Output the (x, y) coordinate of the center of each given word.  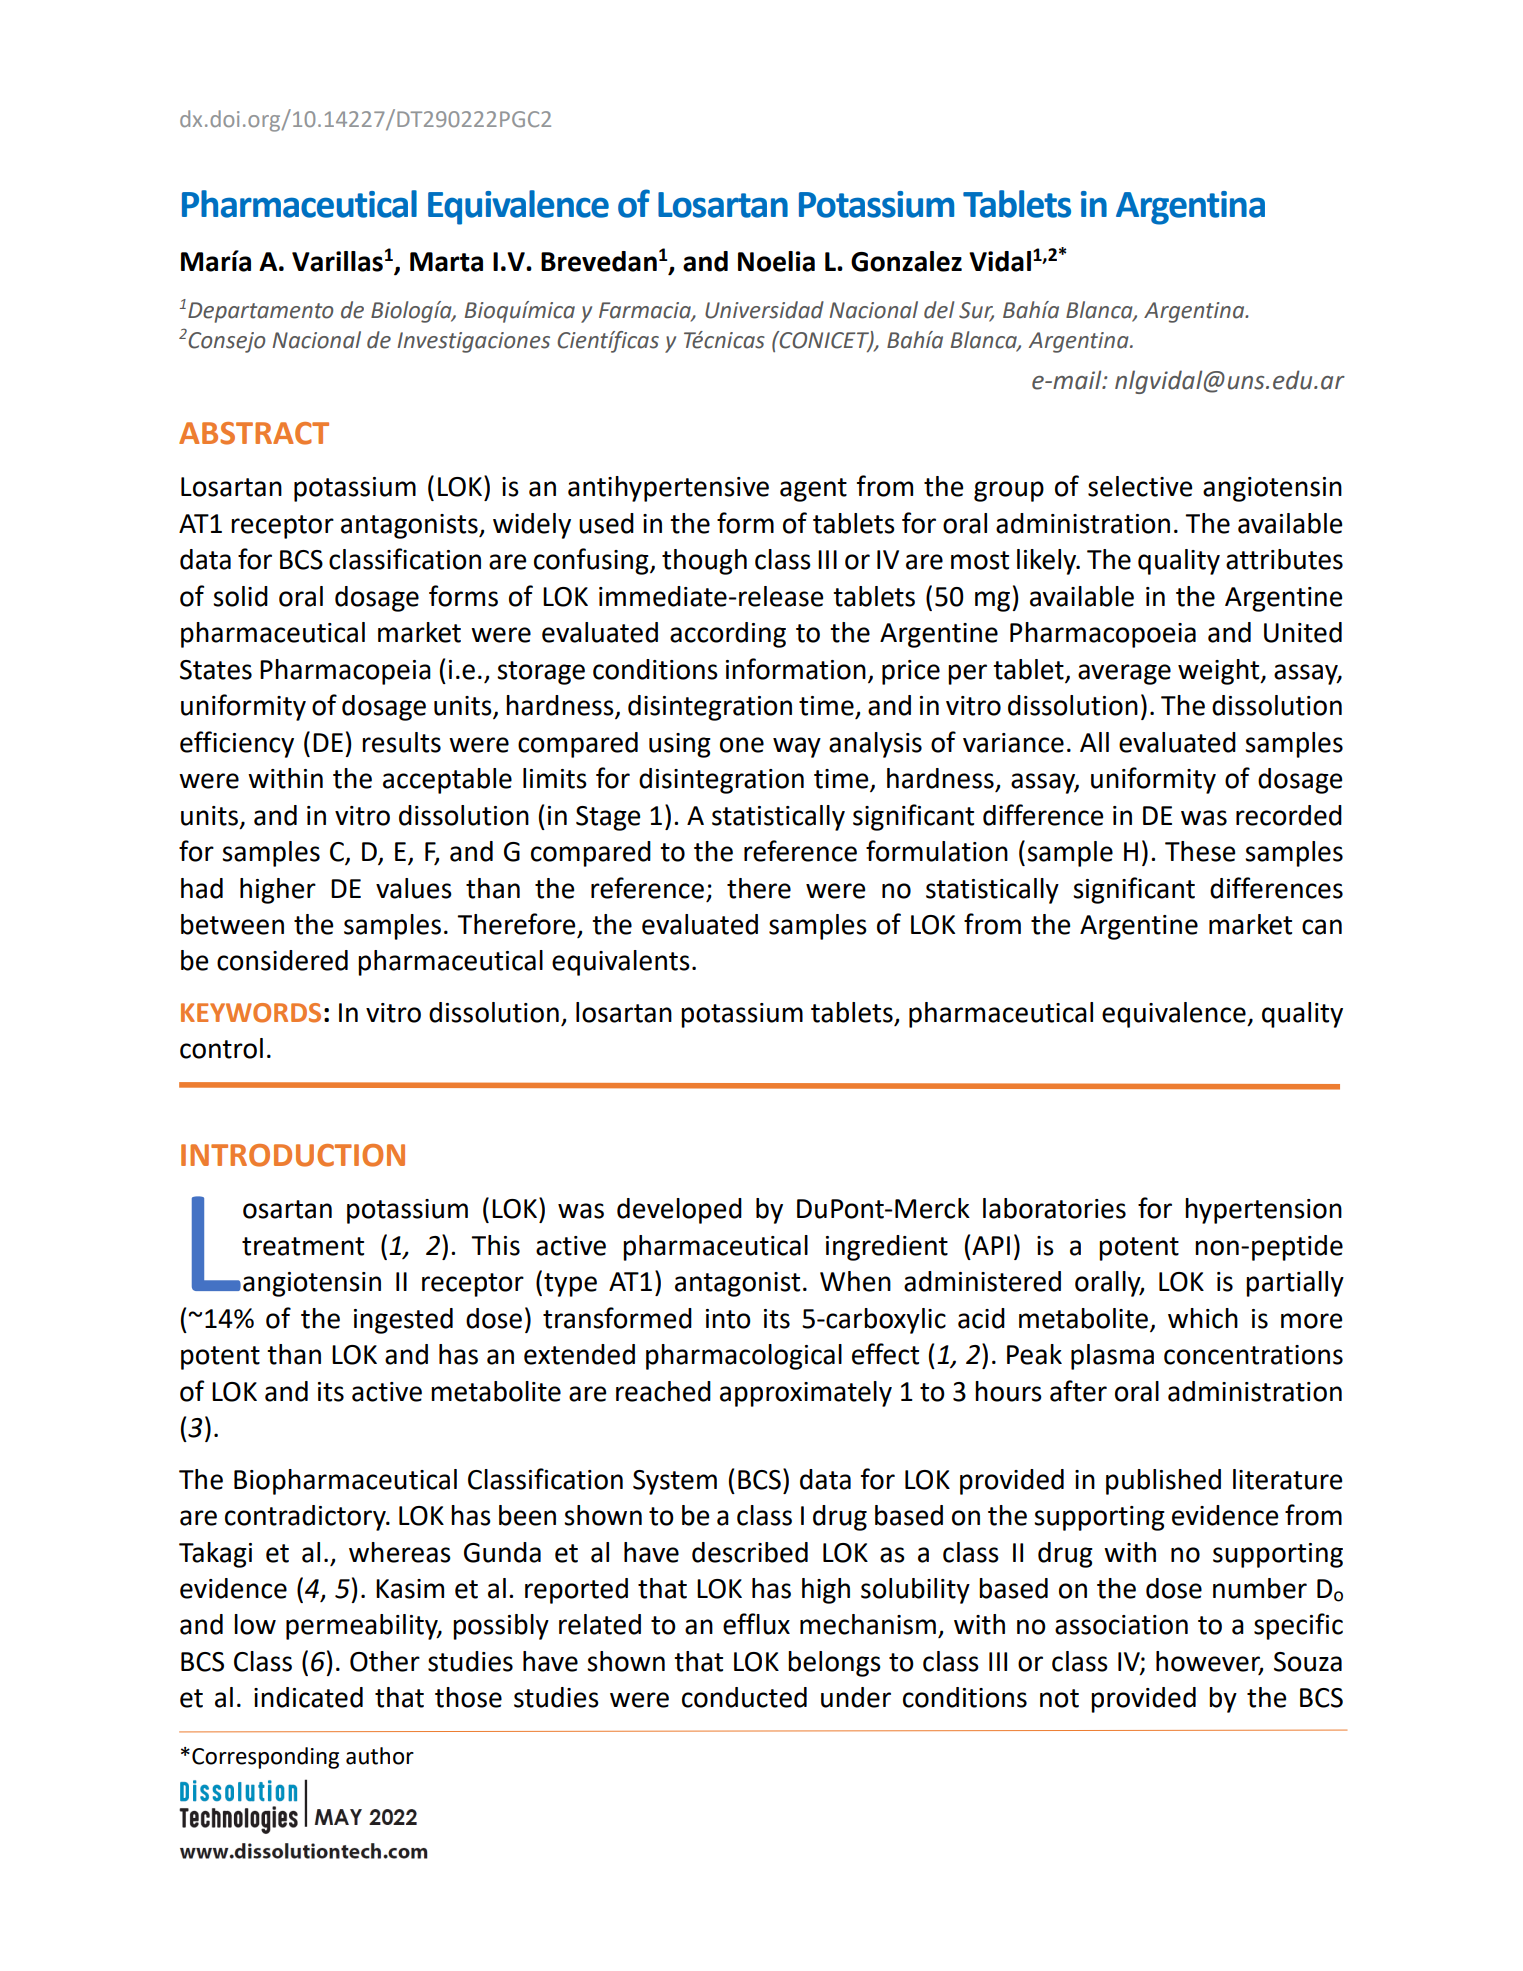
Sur (976, 311)
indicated (308, 1697)
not (1059, 1698)
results (401, 742)
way (797, 747)
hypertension (1263, 1211)
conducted (744, 1697)
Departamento (260, 312)
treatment (303, 1246)
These (1200, 851)
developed (679, 1211)
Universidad (764, 310)
